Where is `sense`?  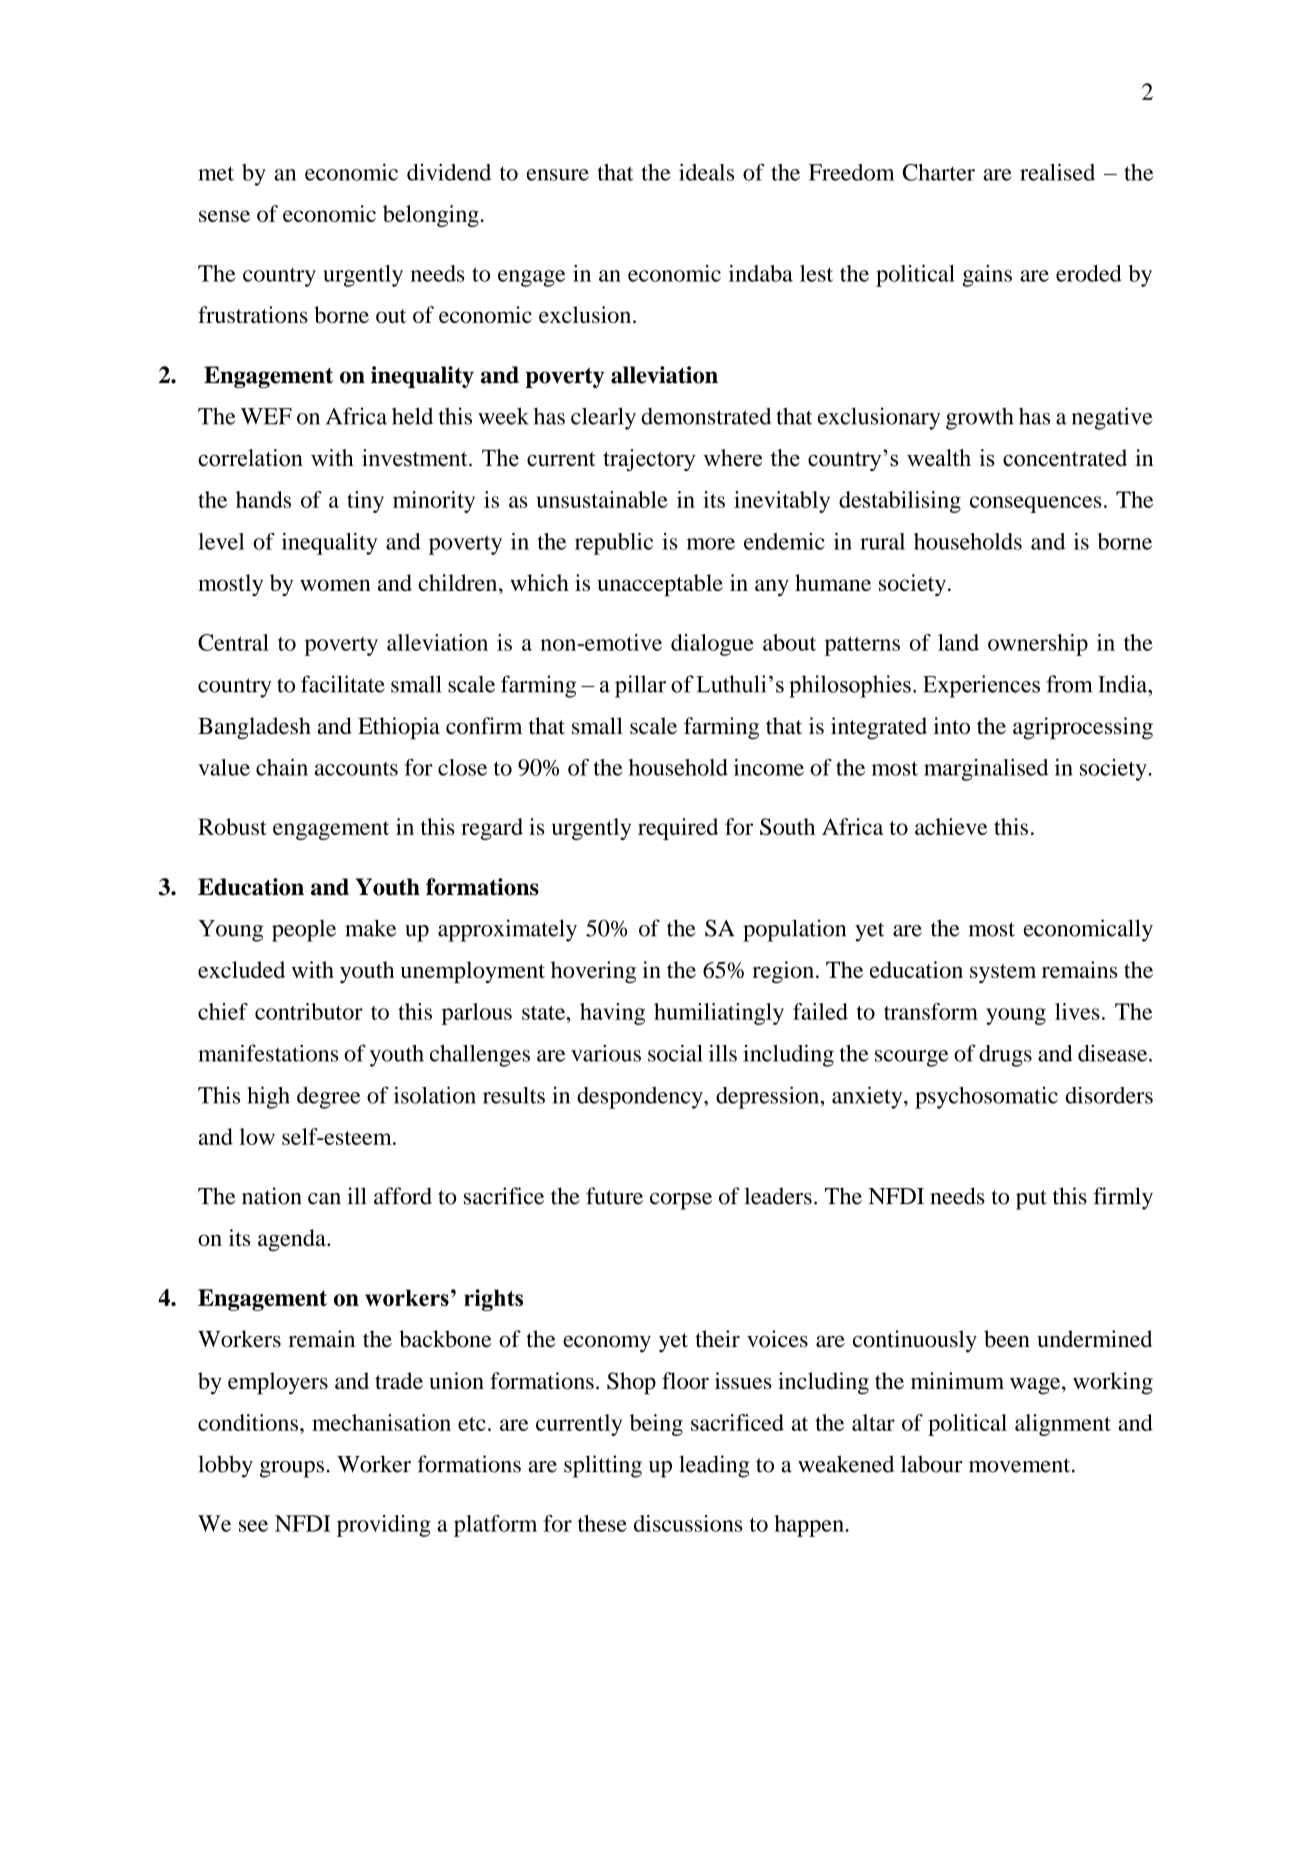 sense is located at coordinates (224, 216).
